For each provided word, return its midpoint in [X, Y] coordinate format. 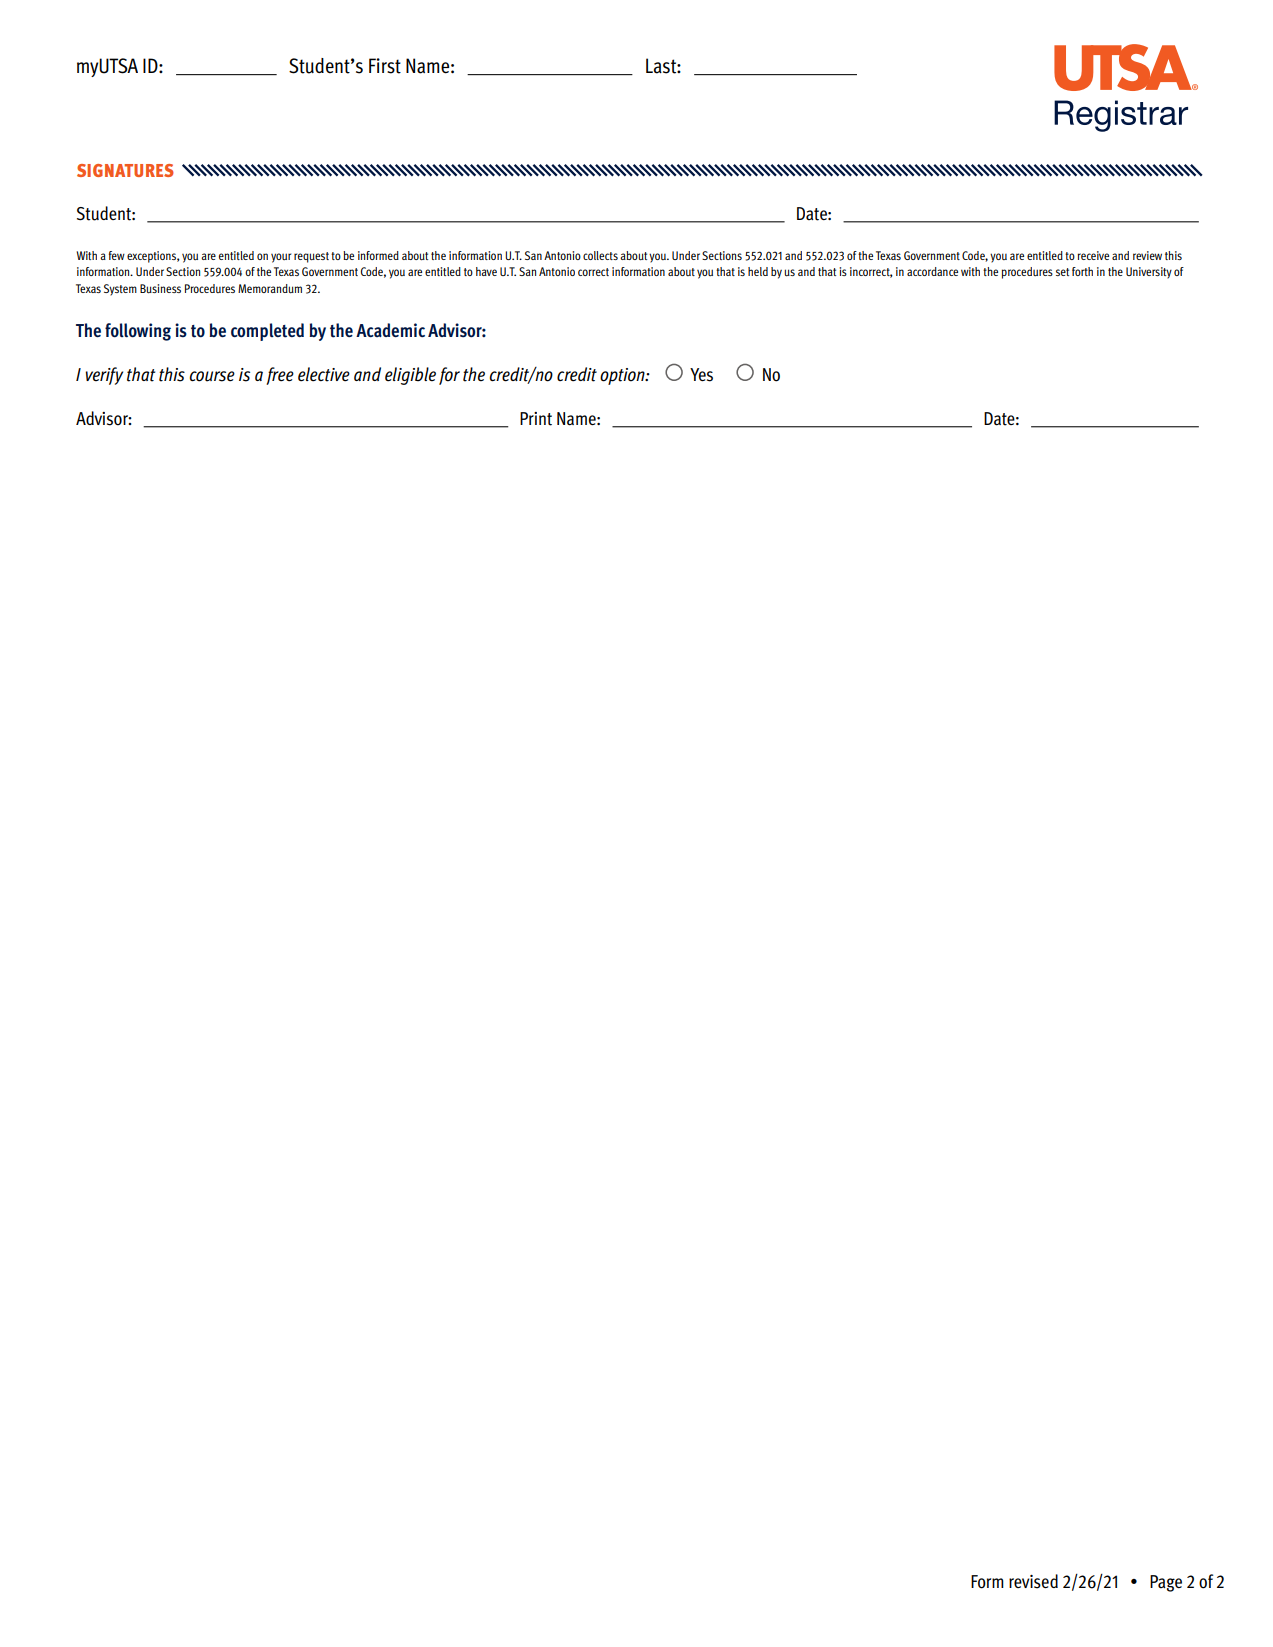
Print [536, 419]
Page [1166, 1583]
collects [600, 255]
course [212, 376]
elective [324, 374]
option [623, 376]
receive [1093, 255]
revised [1033, 1581]
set [1062, 272]
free [280, 376]
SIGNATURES [125, 170]
